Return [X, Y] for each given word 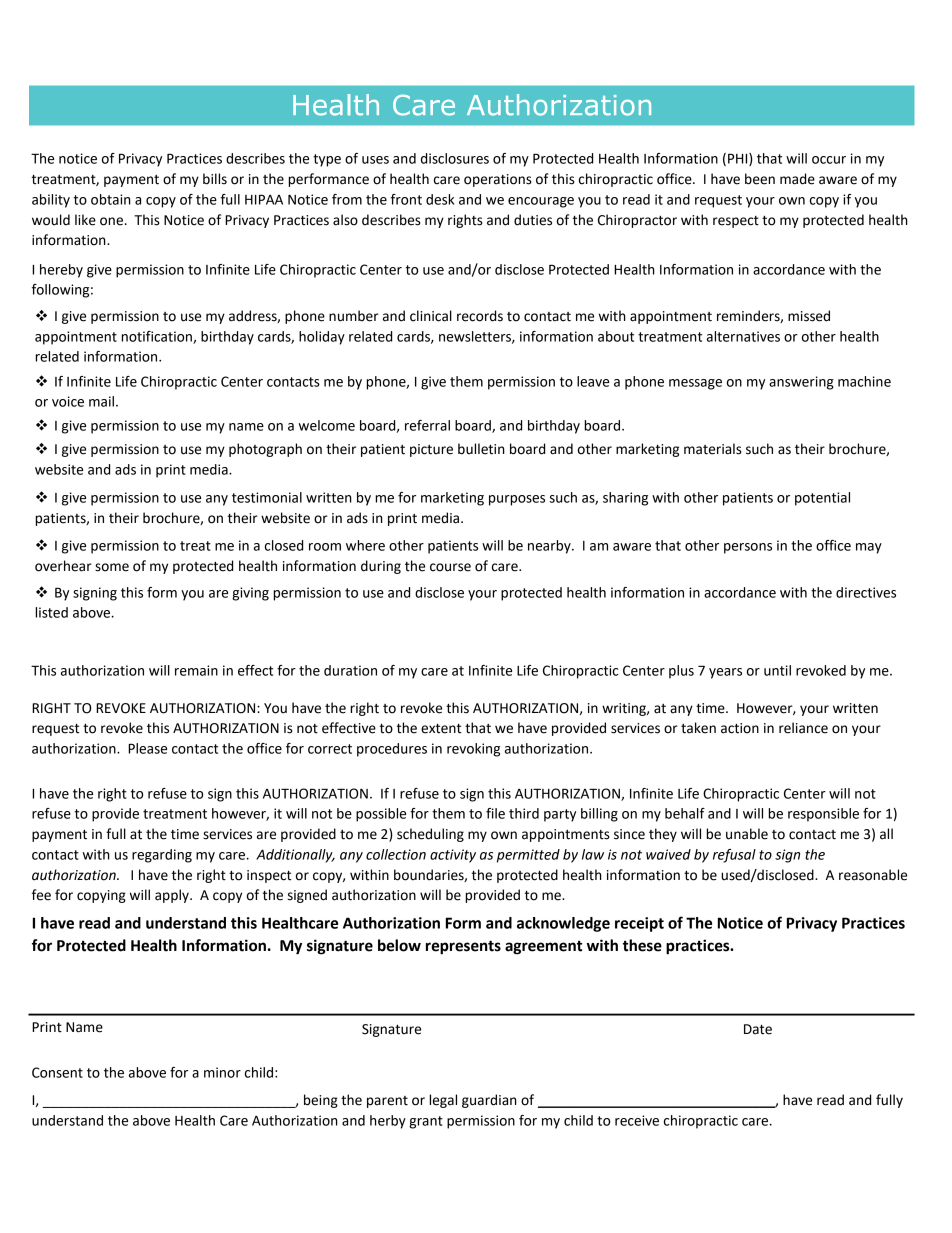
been [760, 179]
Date [758, 1029]
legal [443, 1101]
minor [222, 1072]
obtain [111, 199]
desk [440, 199]
